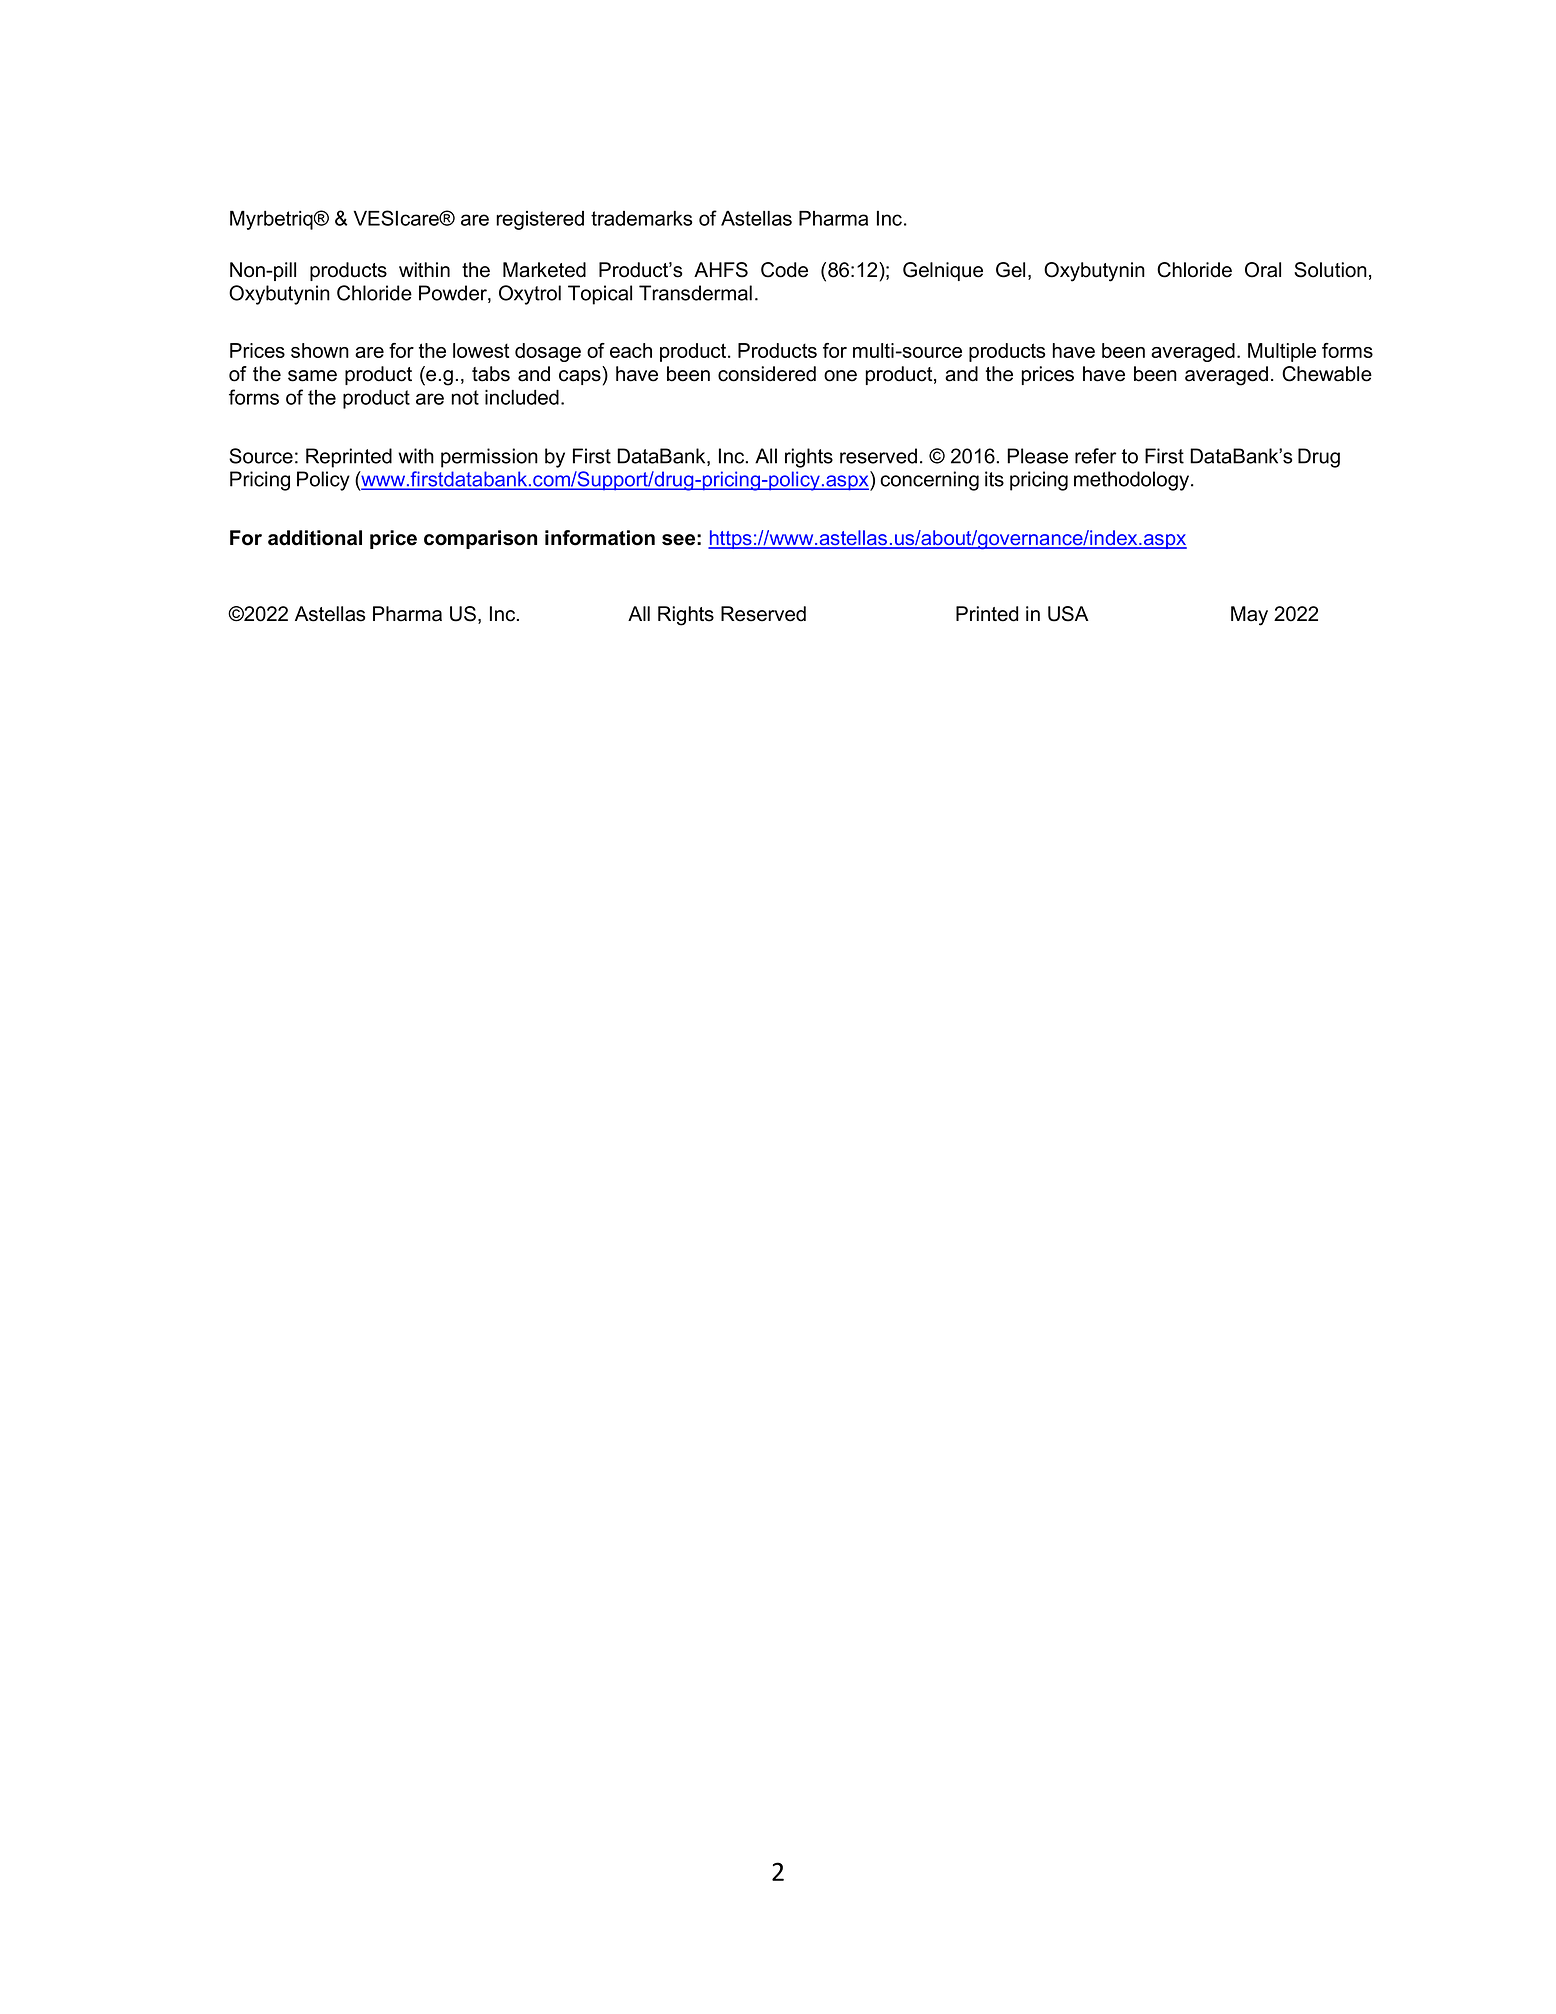 This image has width=1556, height=2014. I want to click on Chewable, so click(1327, 374).
